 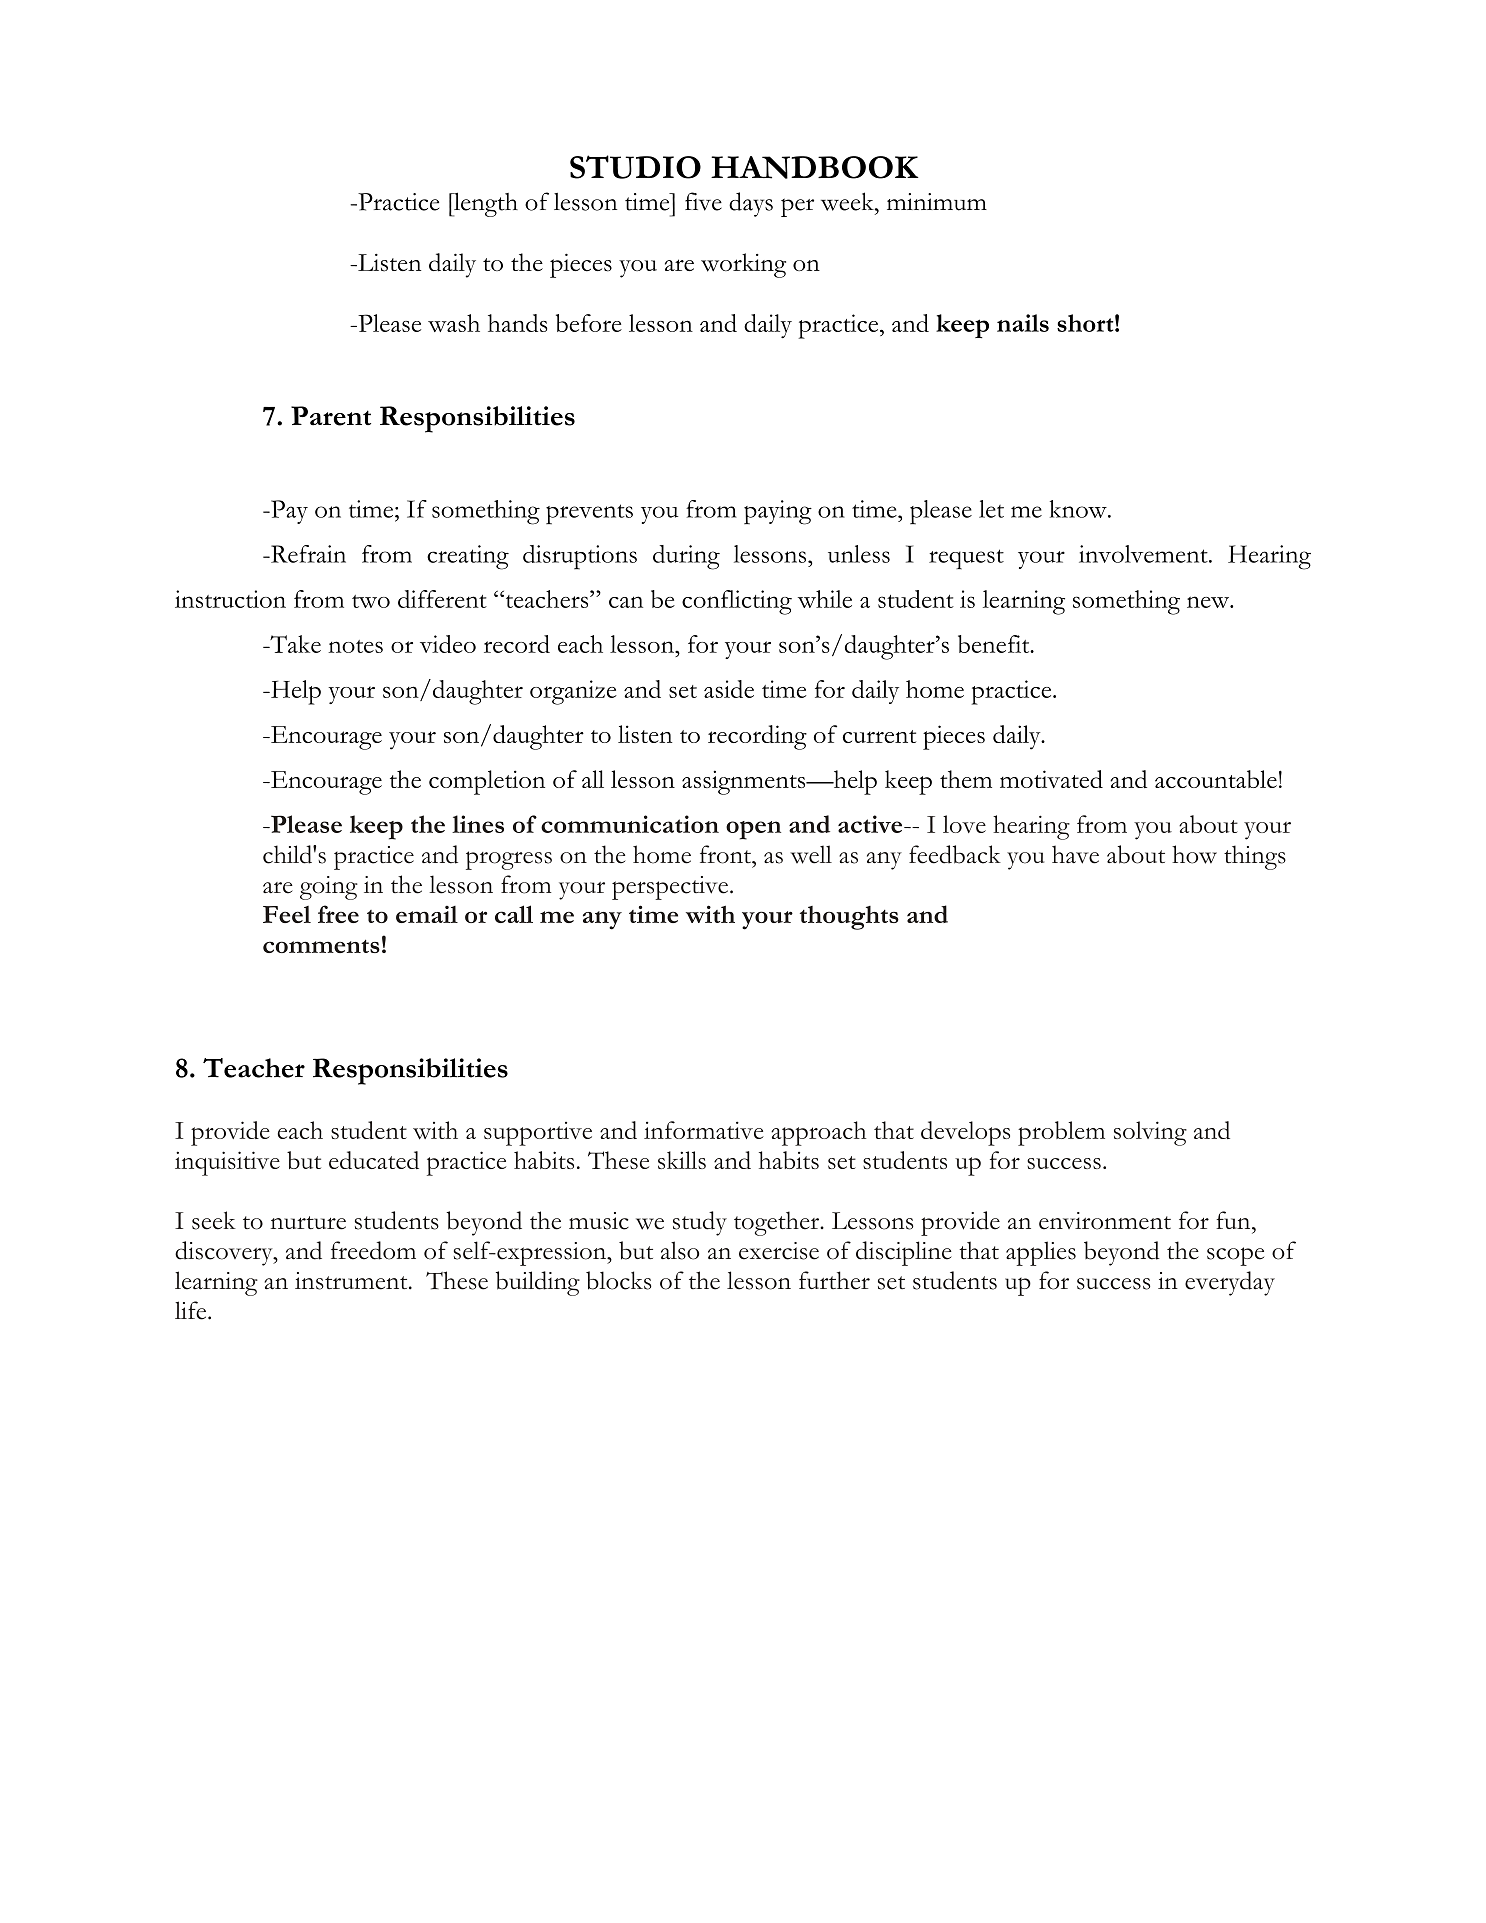 What do you see at coordinates (729, 689) in the image?
I see `aside` at bounding box center [729, 689].
